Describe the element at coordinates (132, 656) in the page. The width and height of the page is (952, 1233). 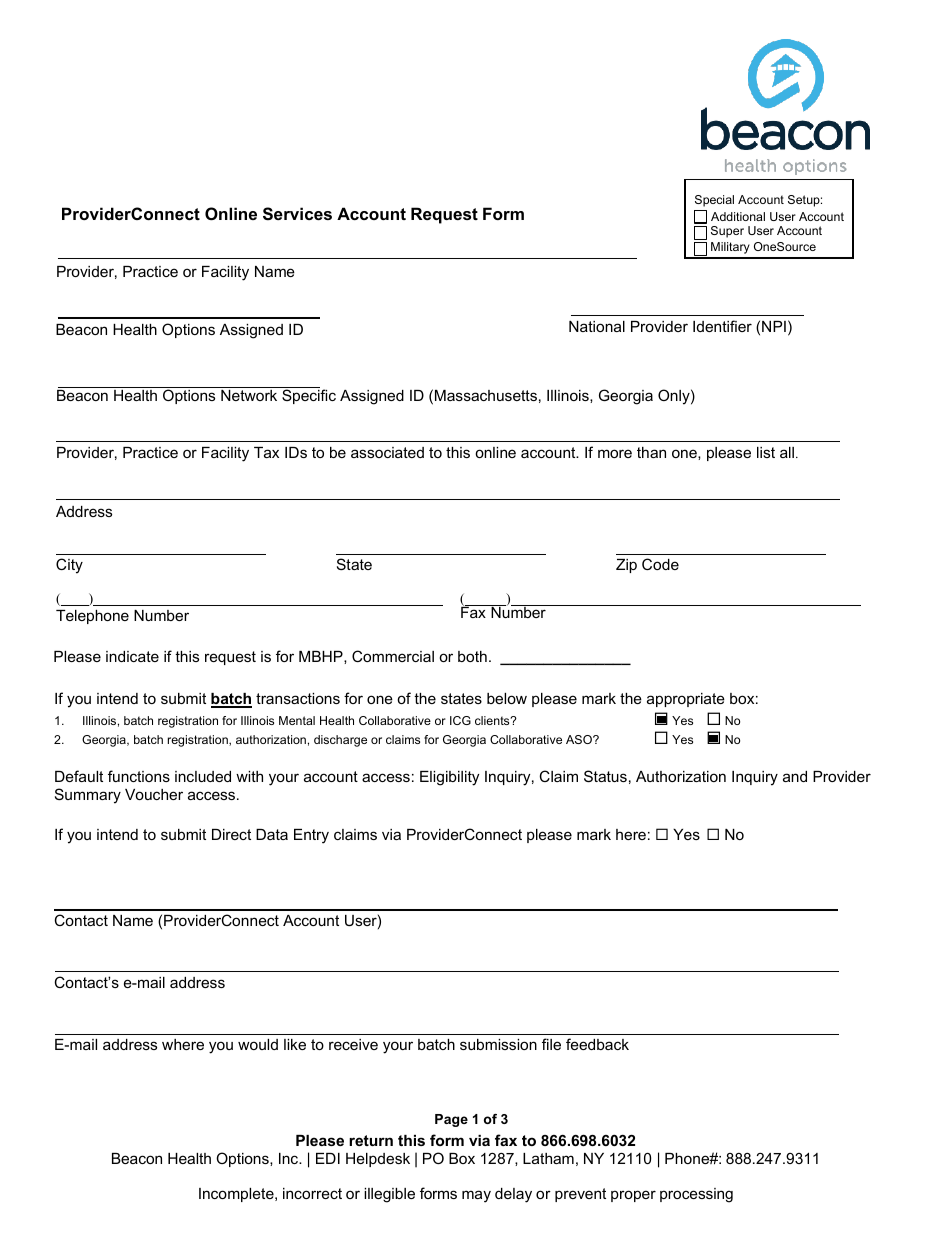
I see `indicate` at that location.
